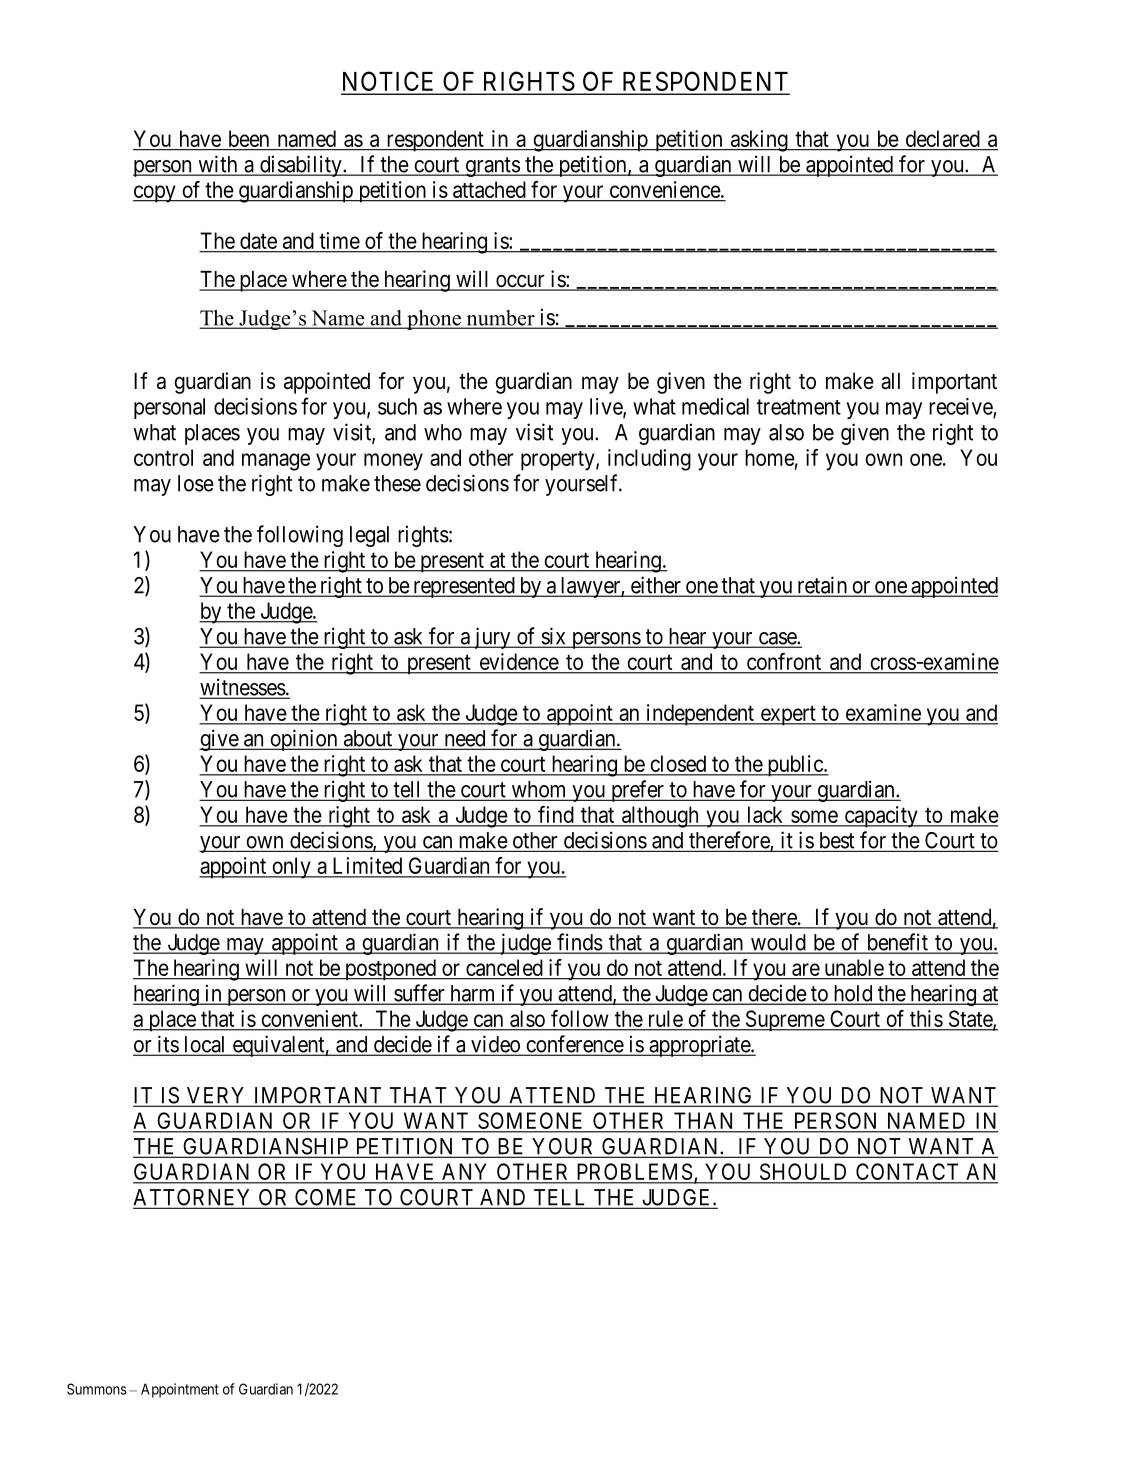 The height and width of the image is (1464, 1131). What do you see at coordinates (97, 1389) in the image?
I see `Summons` at bounding box center [97, 1389].
